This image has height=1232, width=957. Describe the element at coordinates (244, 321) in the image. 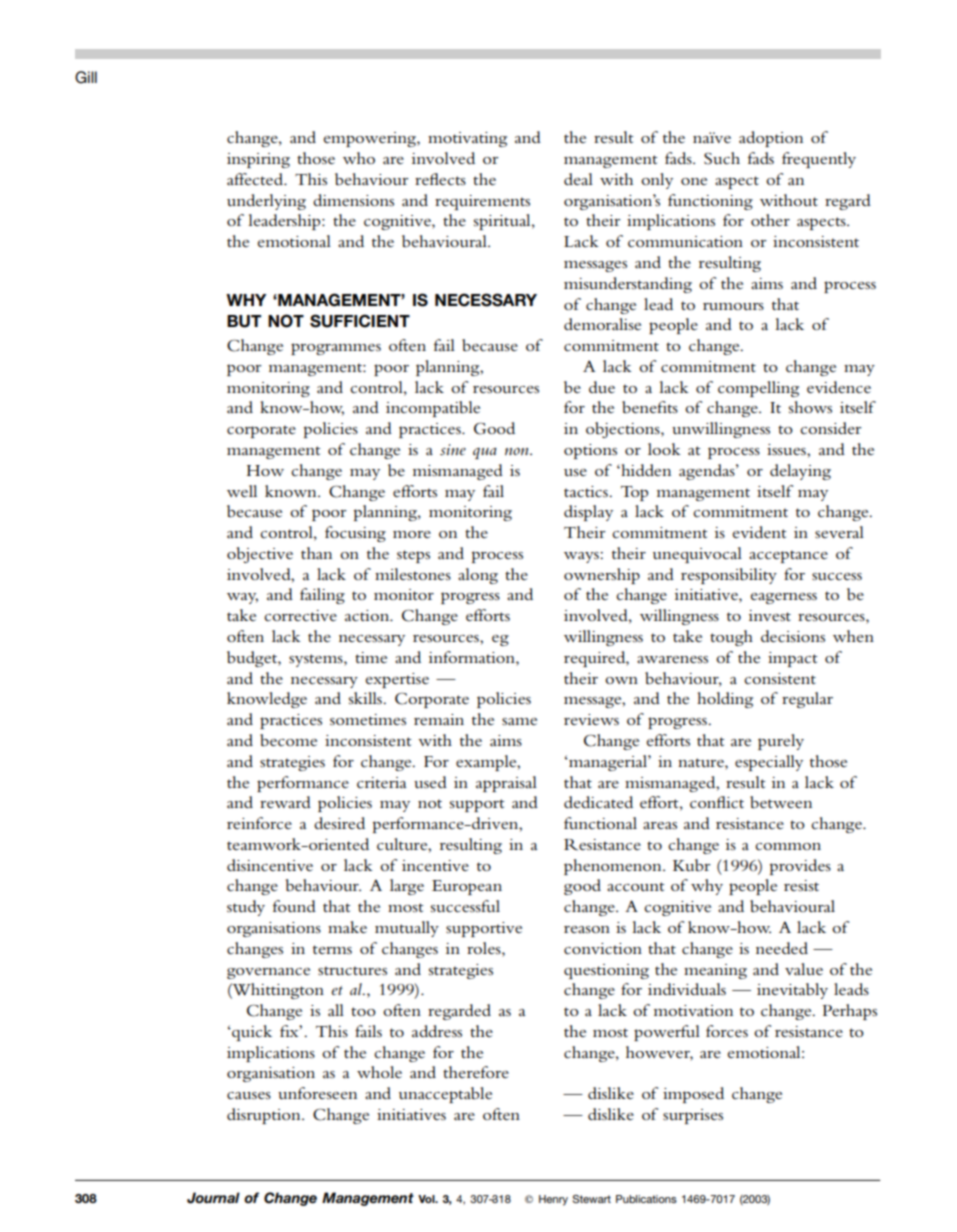

I see `BUT` at that location.
